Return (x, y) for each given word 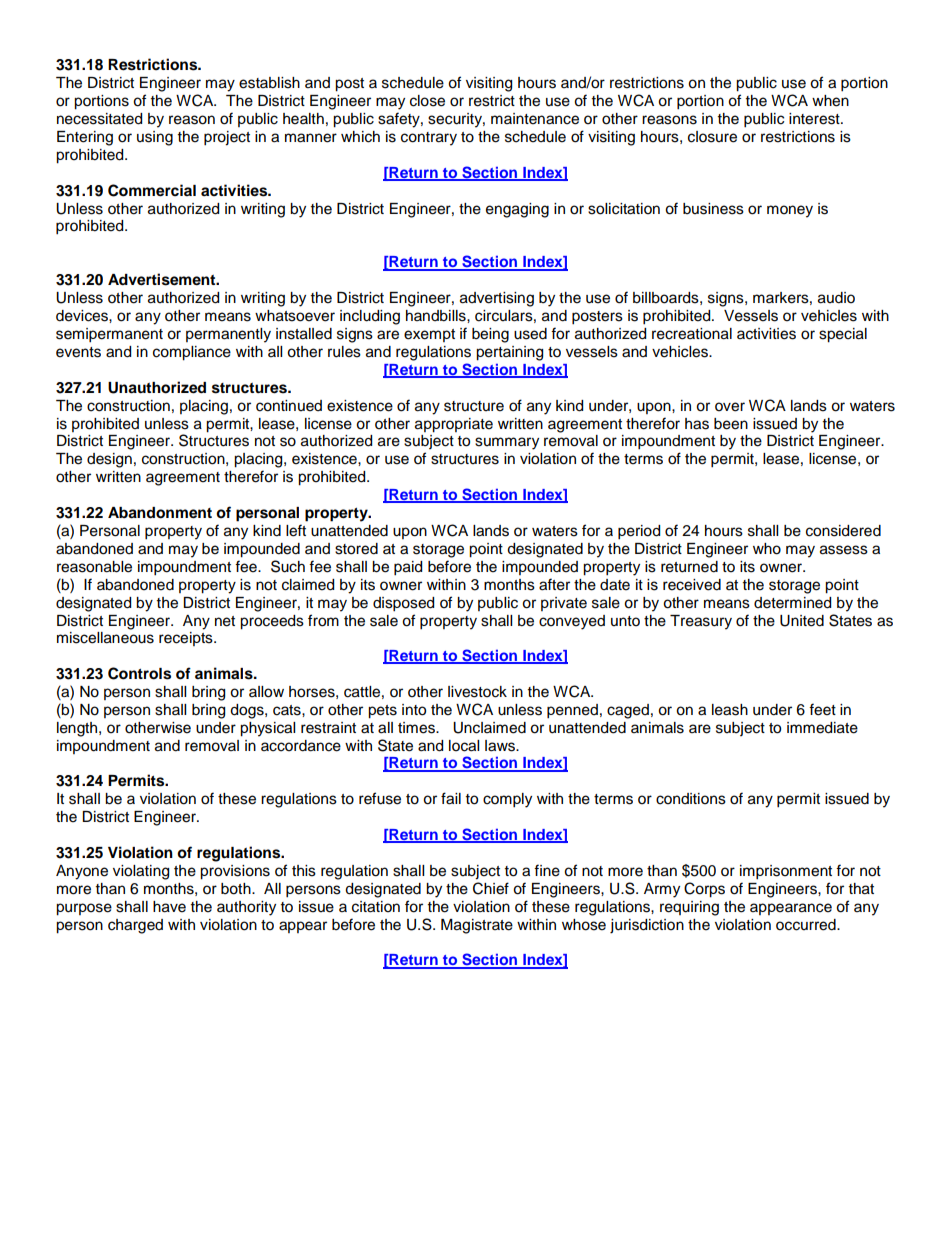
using (155, 138)
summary (507, 443)
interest (815, 119)
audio (836, 298)
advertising (497, 299)
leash (730, 710)
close (427, 101)
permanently (228, 335)
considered (843, 531)
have (169, 907)
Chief (491, 888)
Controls (139, 673)
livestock (477, 692)
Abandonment (160, 513)
